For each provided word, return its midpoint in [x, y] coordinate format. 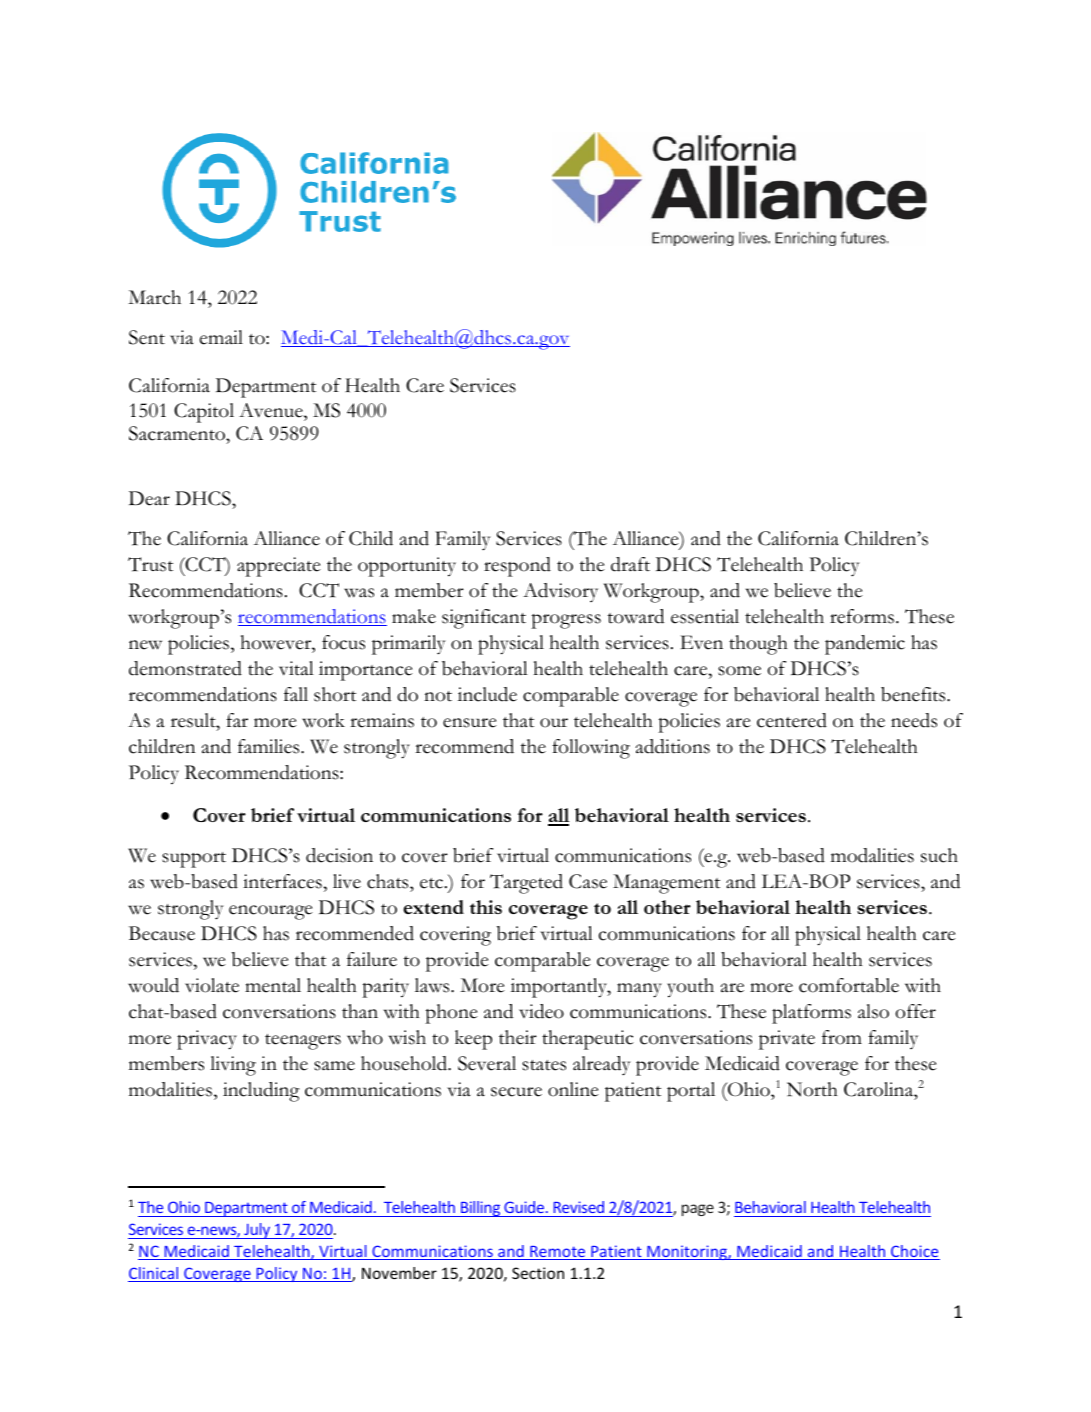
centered [792, 720]
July [257, 1231]
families [270, 746]
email [221, 337]
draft [630, 564]
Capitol [204, 413]
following [591, 749]
